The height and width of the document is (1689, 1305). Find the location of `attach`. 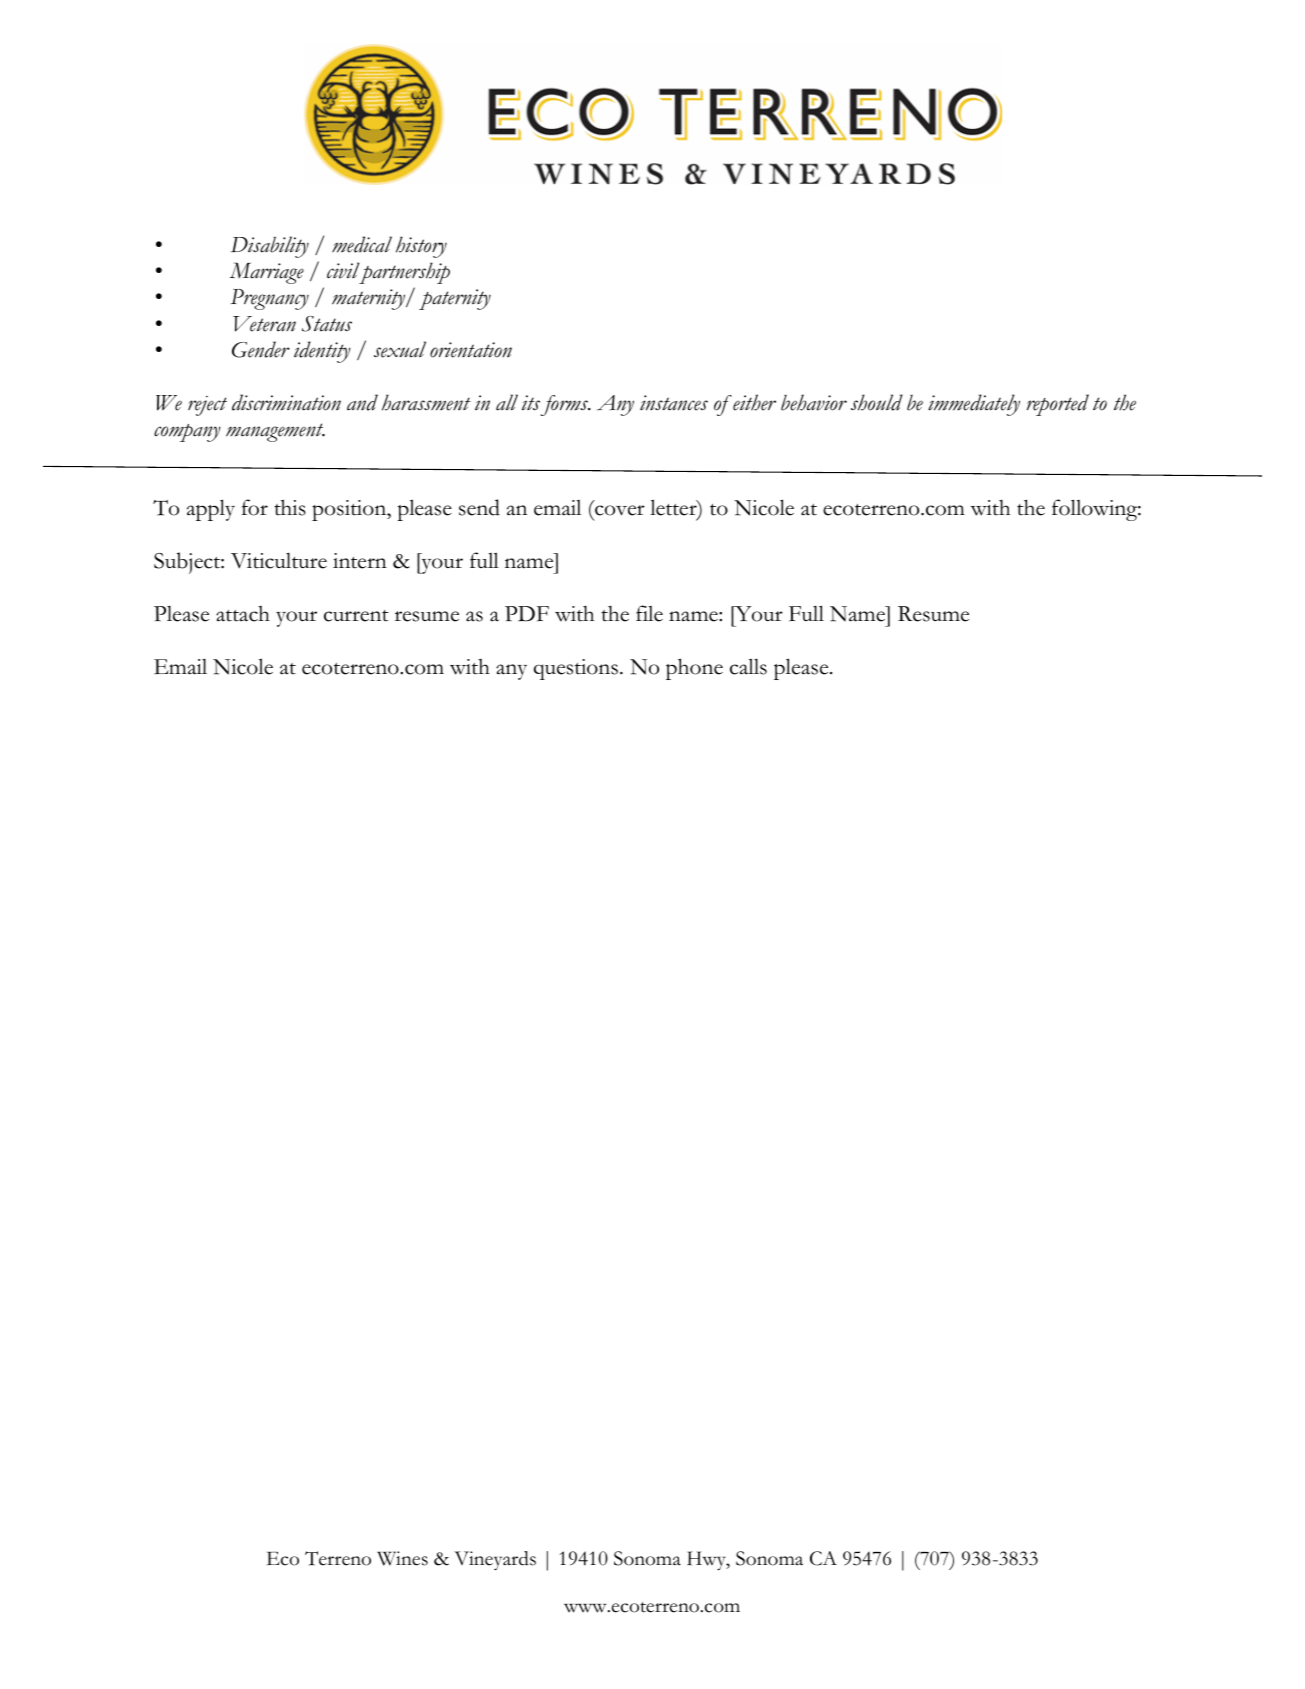

attach is located at coordinates (243, 614).
